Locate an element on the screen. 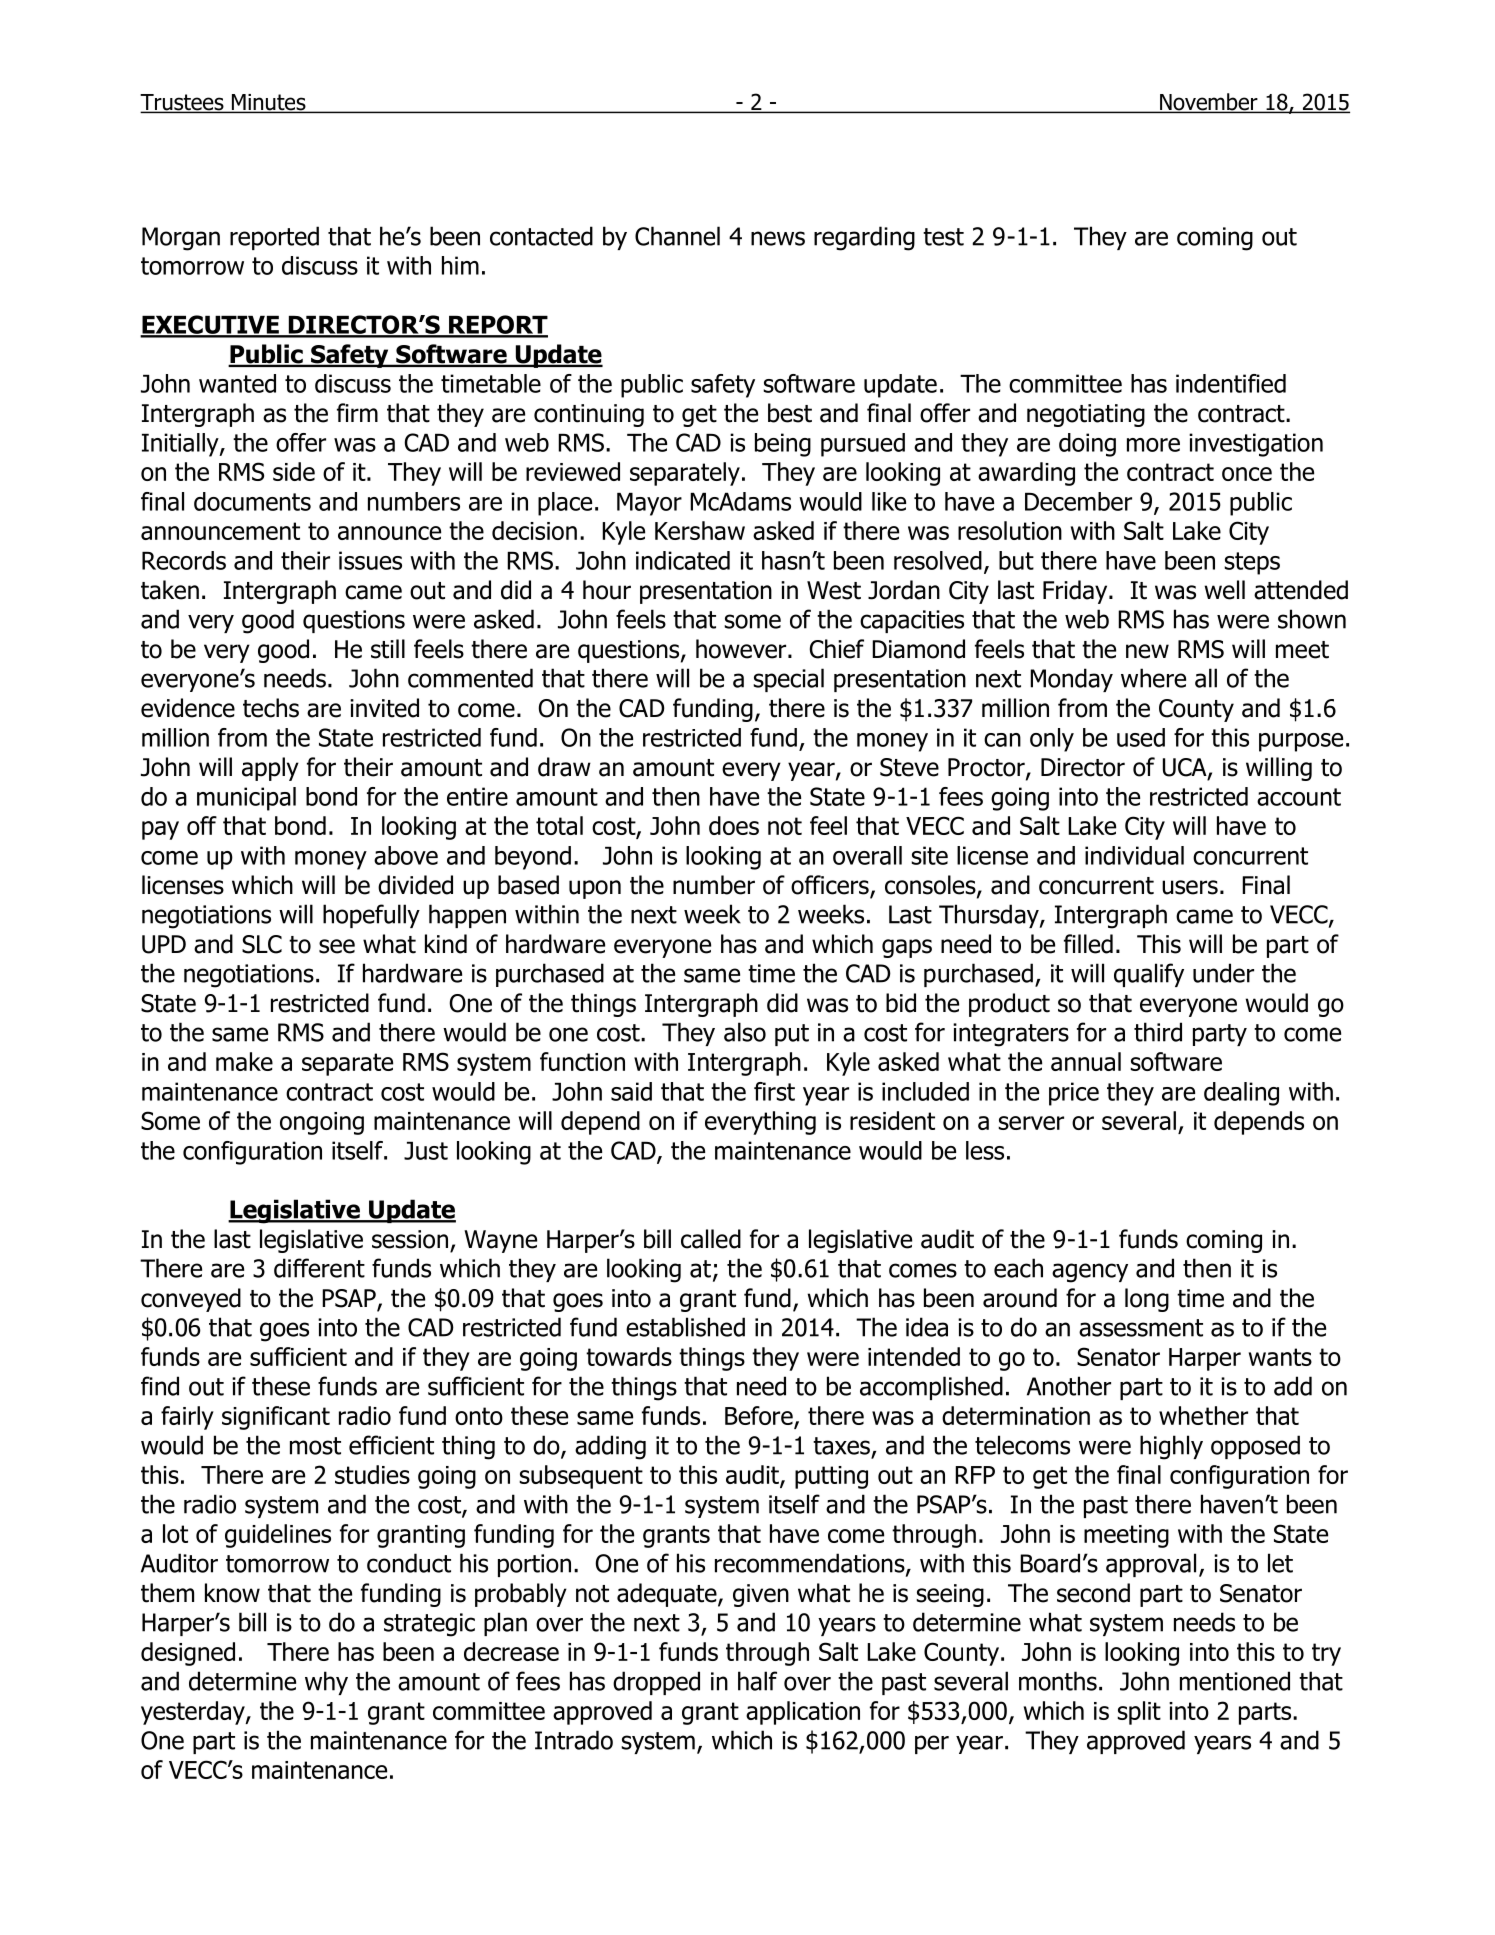  SLC is located at coordinates (262, 944).
